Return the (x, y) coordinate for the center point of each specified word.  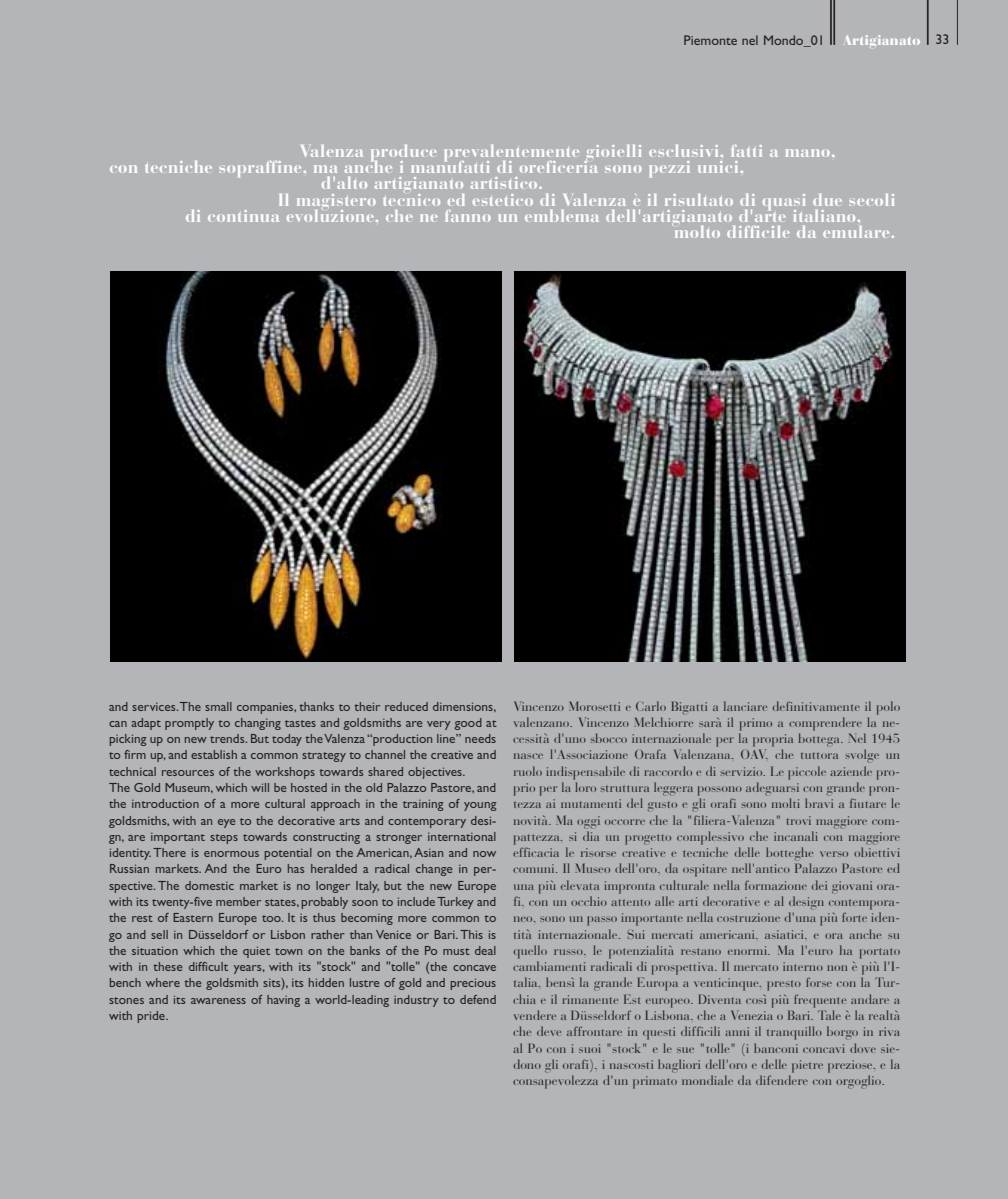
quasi (784, 203)
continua (243, 216)
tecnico (411, 199)
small (218, 706)
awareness (218, 1001)
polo (888, 708)
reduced (406, 706)
